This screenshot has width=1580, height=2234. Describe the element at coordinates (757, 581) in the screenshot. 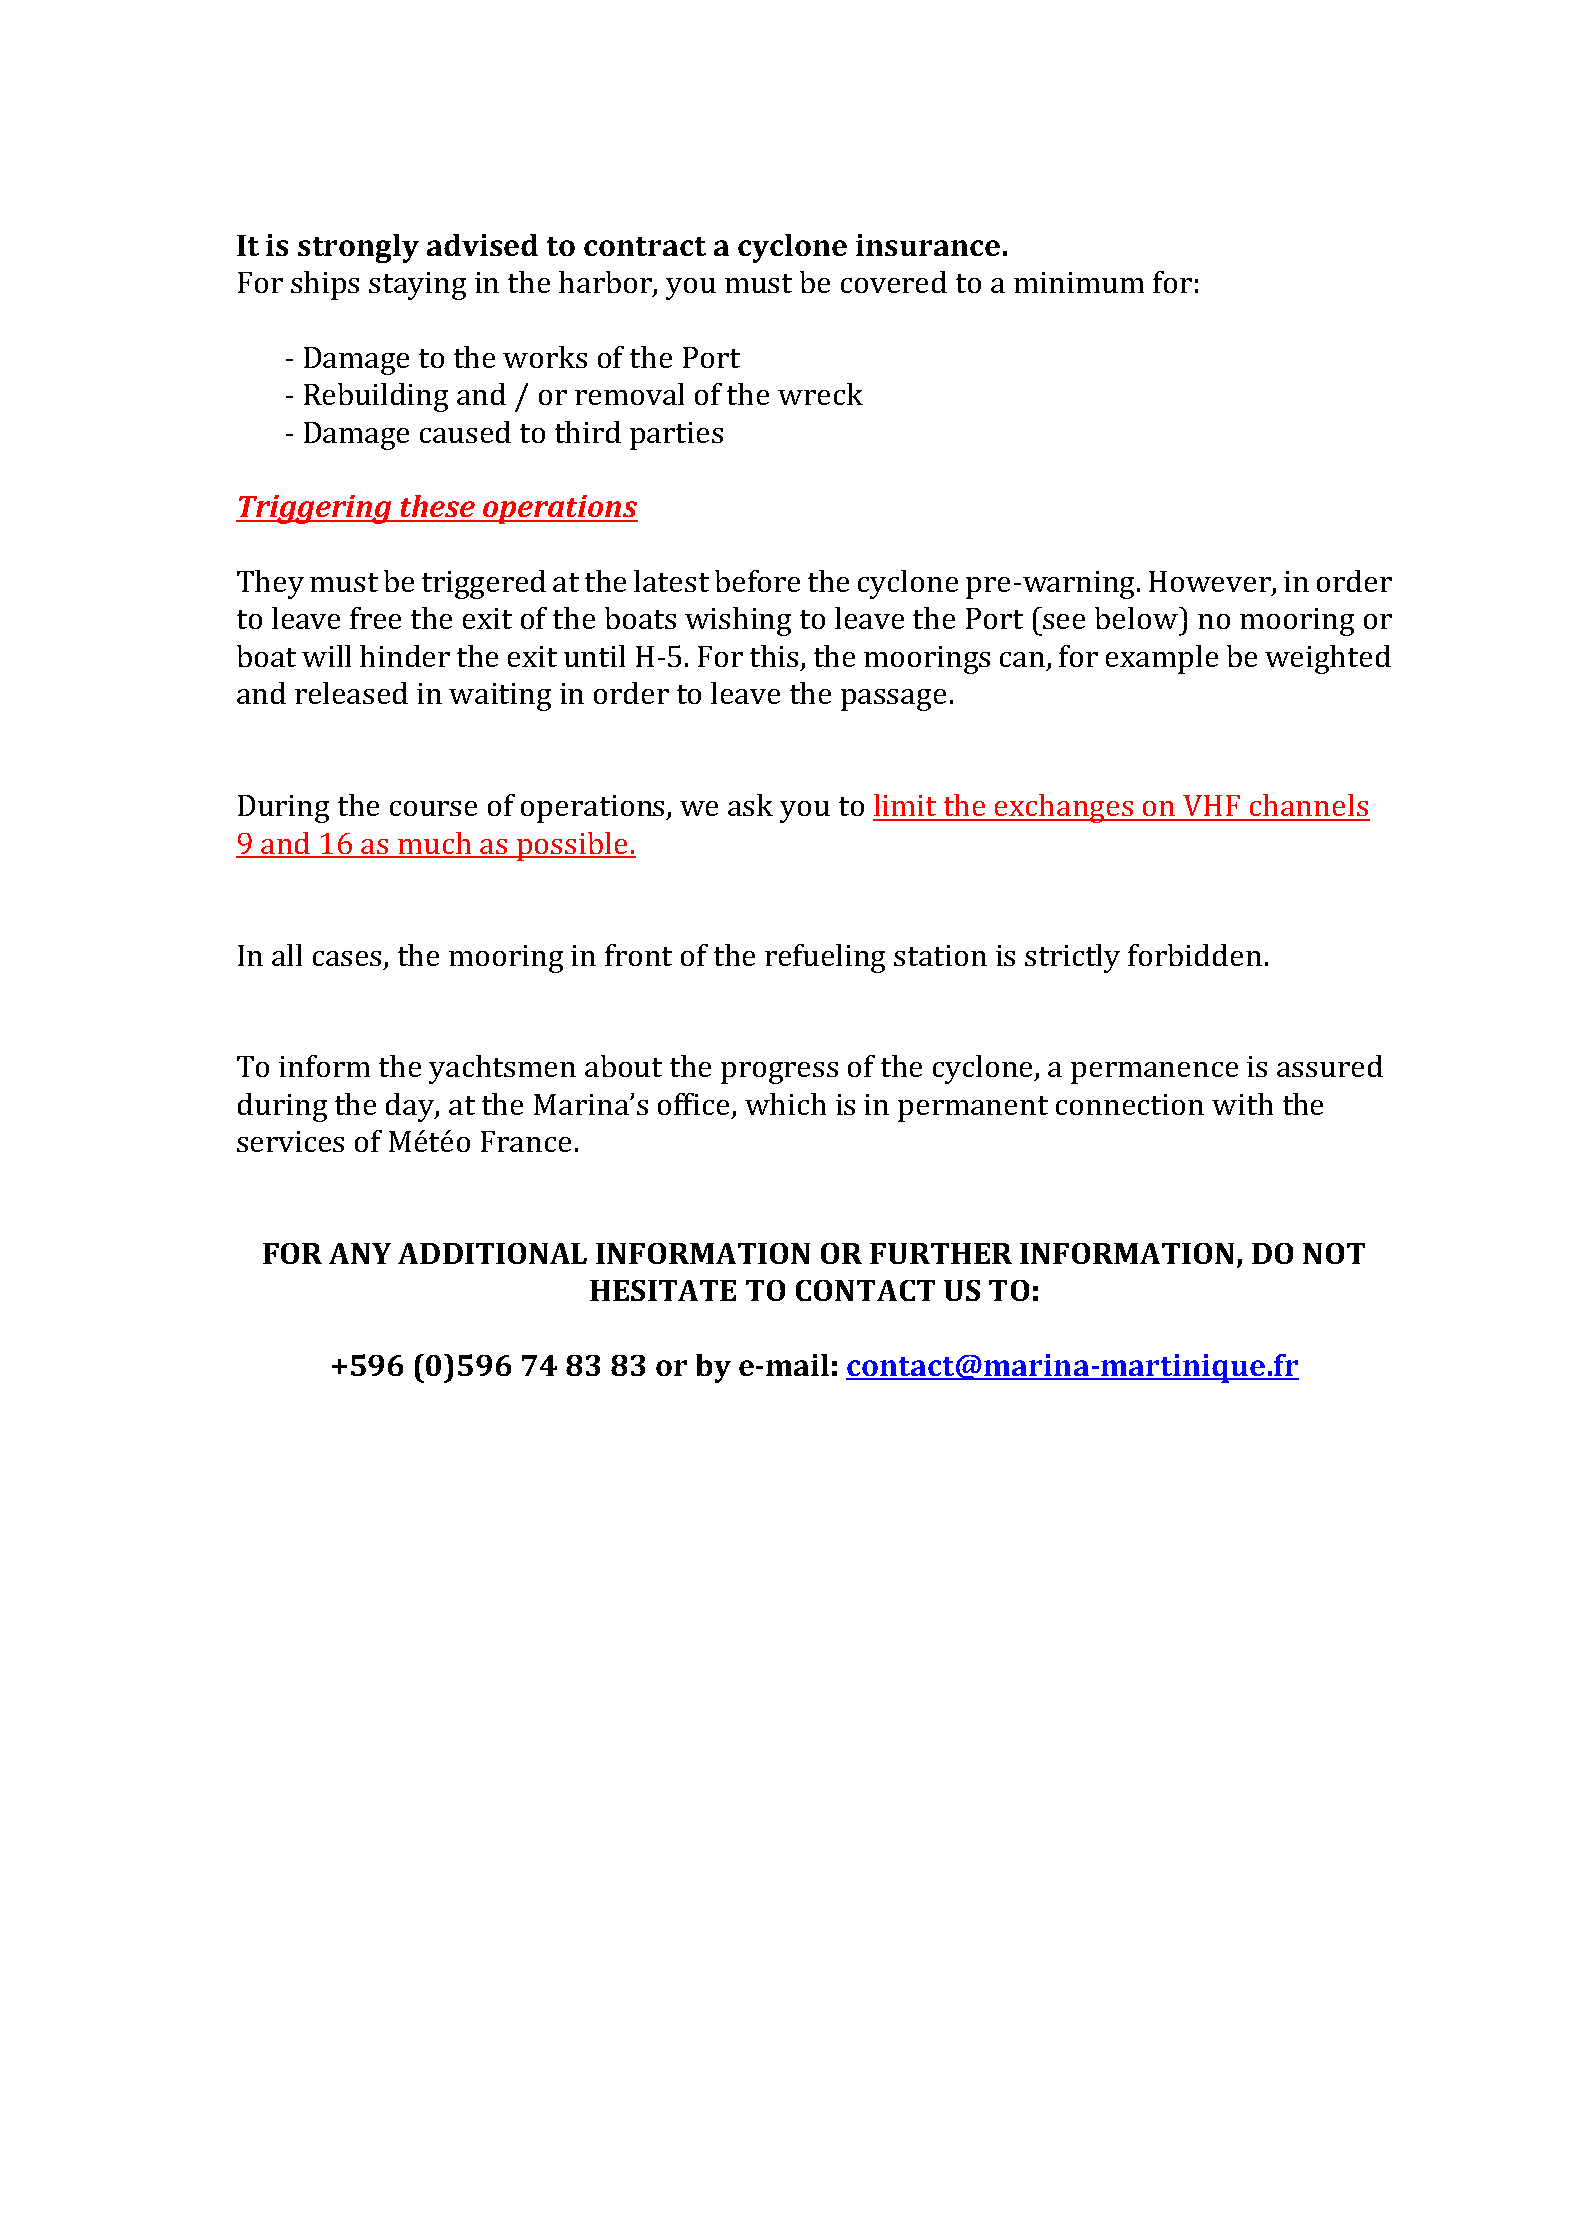

I see `before` at that location.
